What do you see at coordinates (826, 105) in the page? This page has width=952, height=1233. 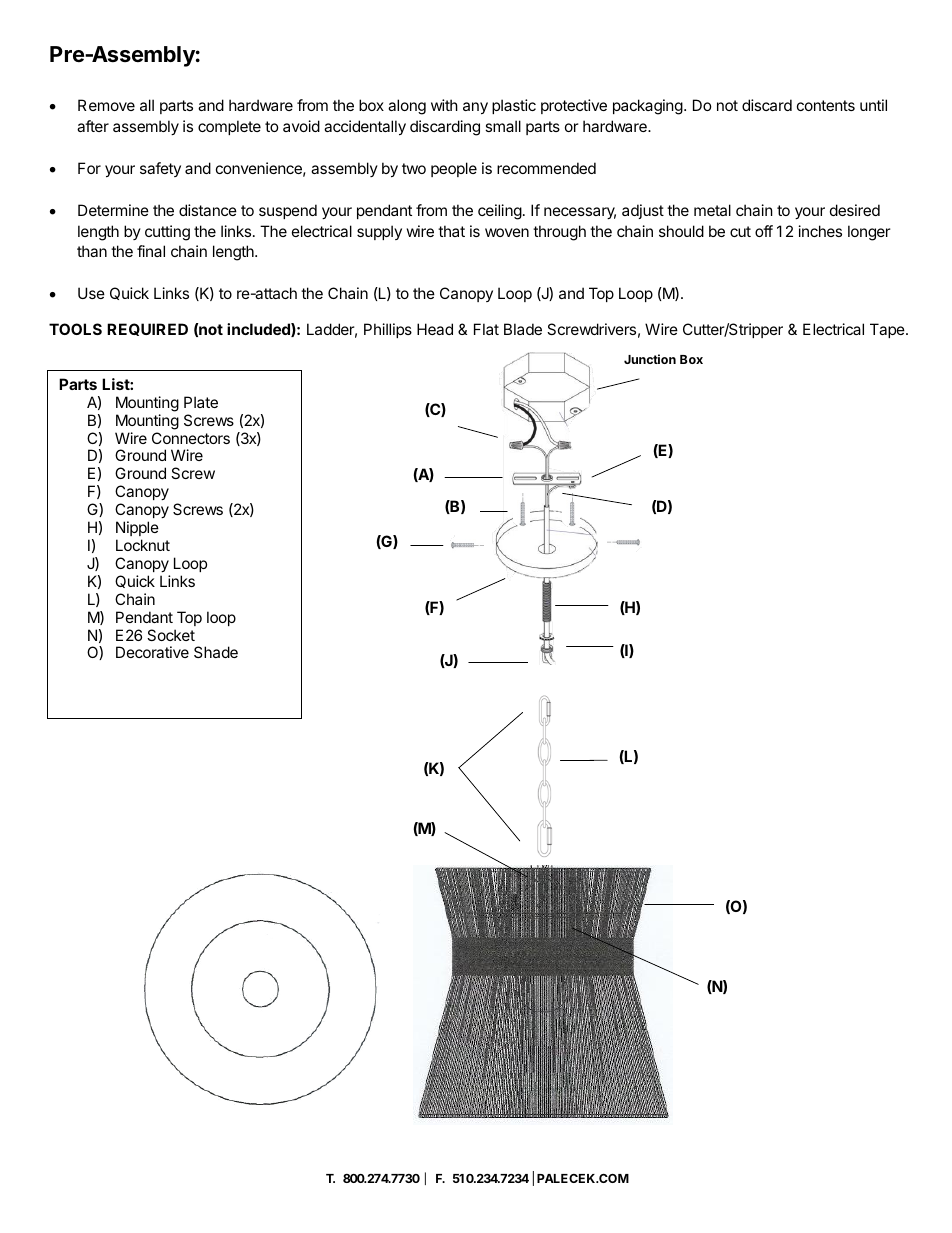 I see `contents` at bounding box center [826, 105].
